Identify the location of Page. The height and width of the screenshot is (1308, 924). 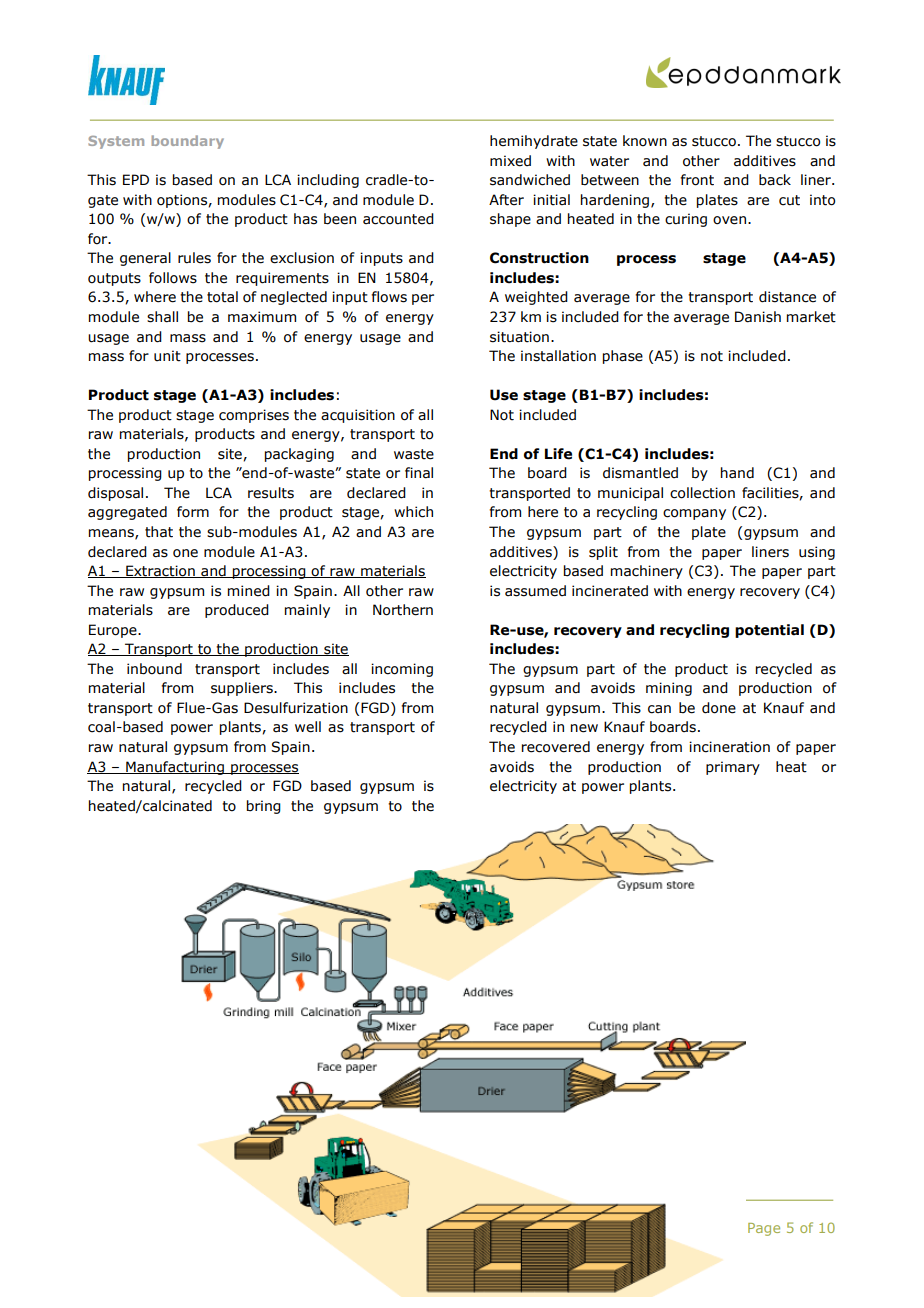
(764, 1229).
